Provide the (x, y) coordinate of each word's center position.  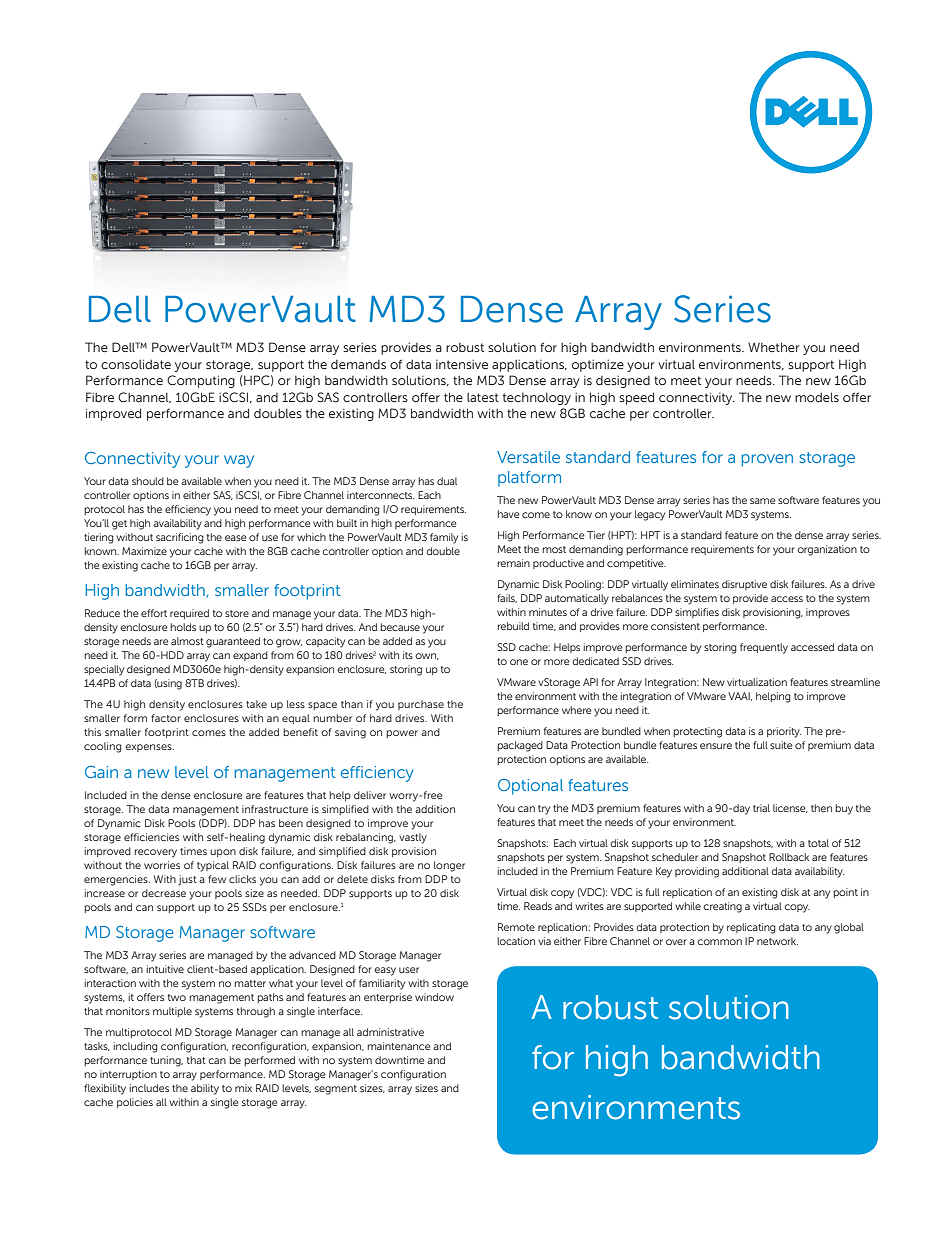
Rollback (789, 857)
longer (449, 866)
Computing (201, 381)
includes (149, 1088)
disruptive (744, 585)
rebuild (513, 626)
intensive (462, 364)
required (189, 614)
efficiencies (151, 837)
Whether (774, 347)
